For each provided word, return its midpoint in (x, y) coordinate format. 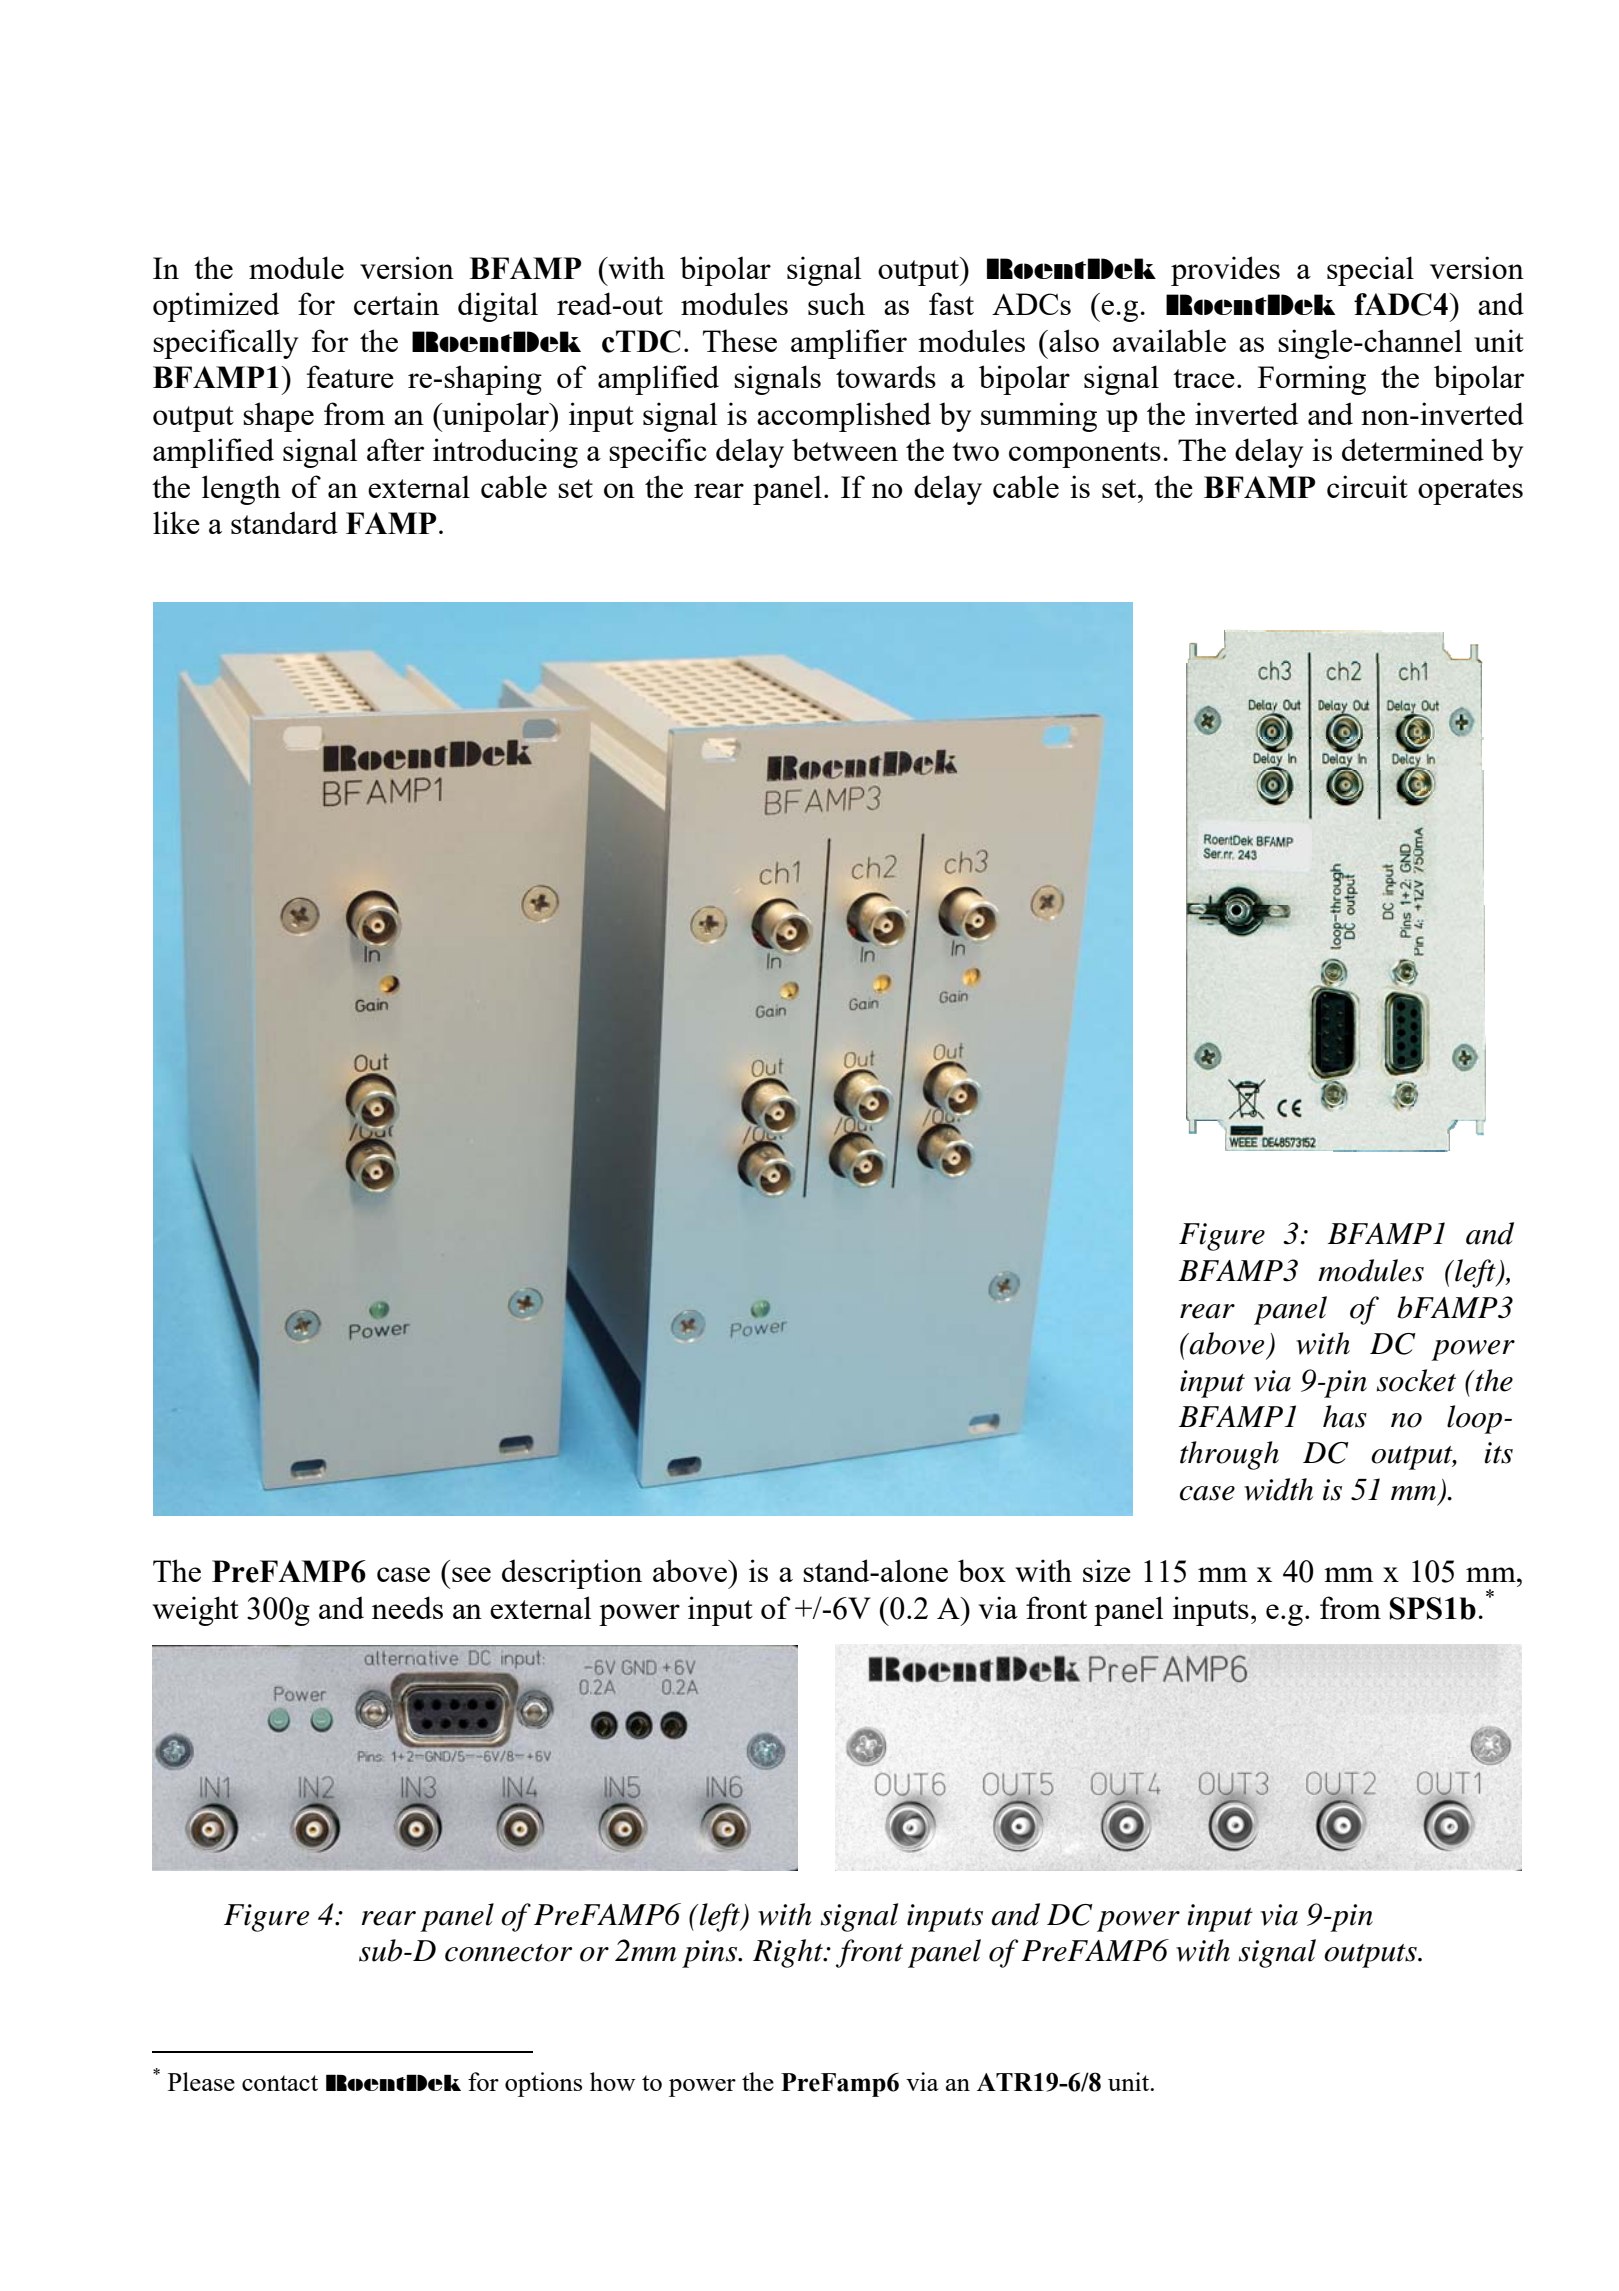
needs (407, 1607)
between (845, 449)
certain (396, 303)
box (982, 1570)
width (1278, 1489)
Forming (1312, 380)
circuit (1367, 486)
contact (280, 2083)
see (471, 1574)
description (572, 1574)
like (176, 522)
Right (789, 1953)
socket (1416, 1380)
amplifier (849, 344)
